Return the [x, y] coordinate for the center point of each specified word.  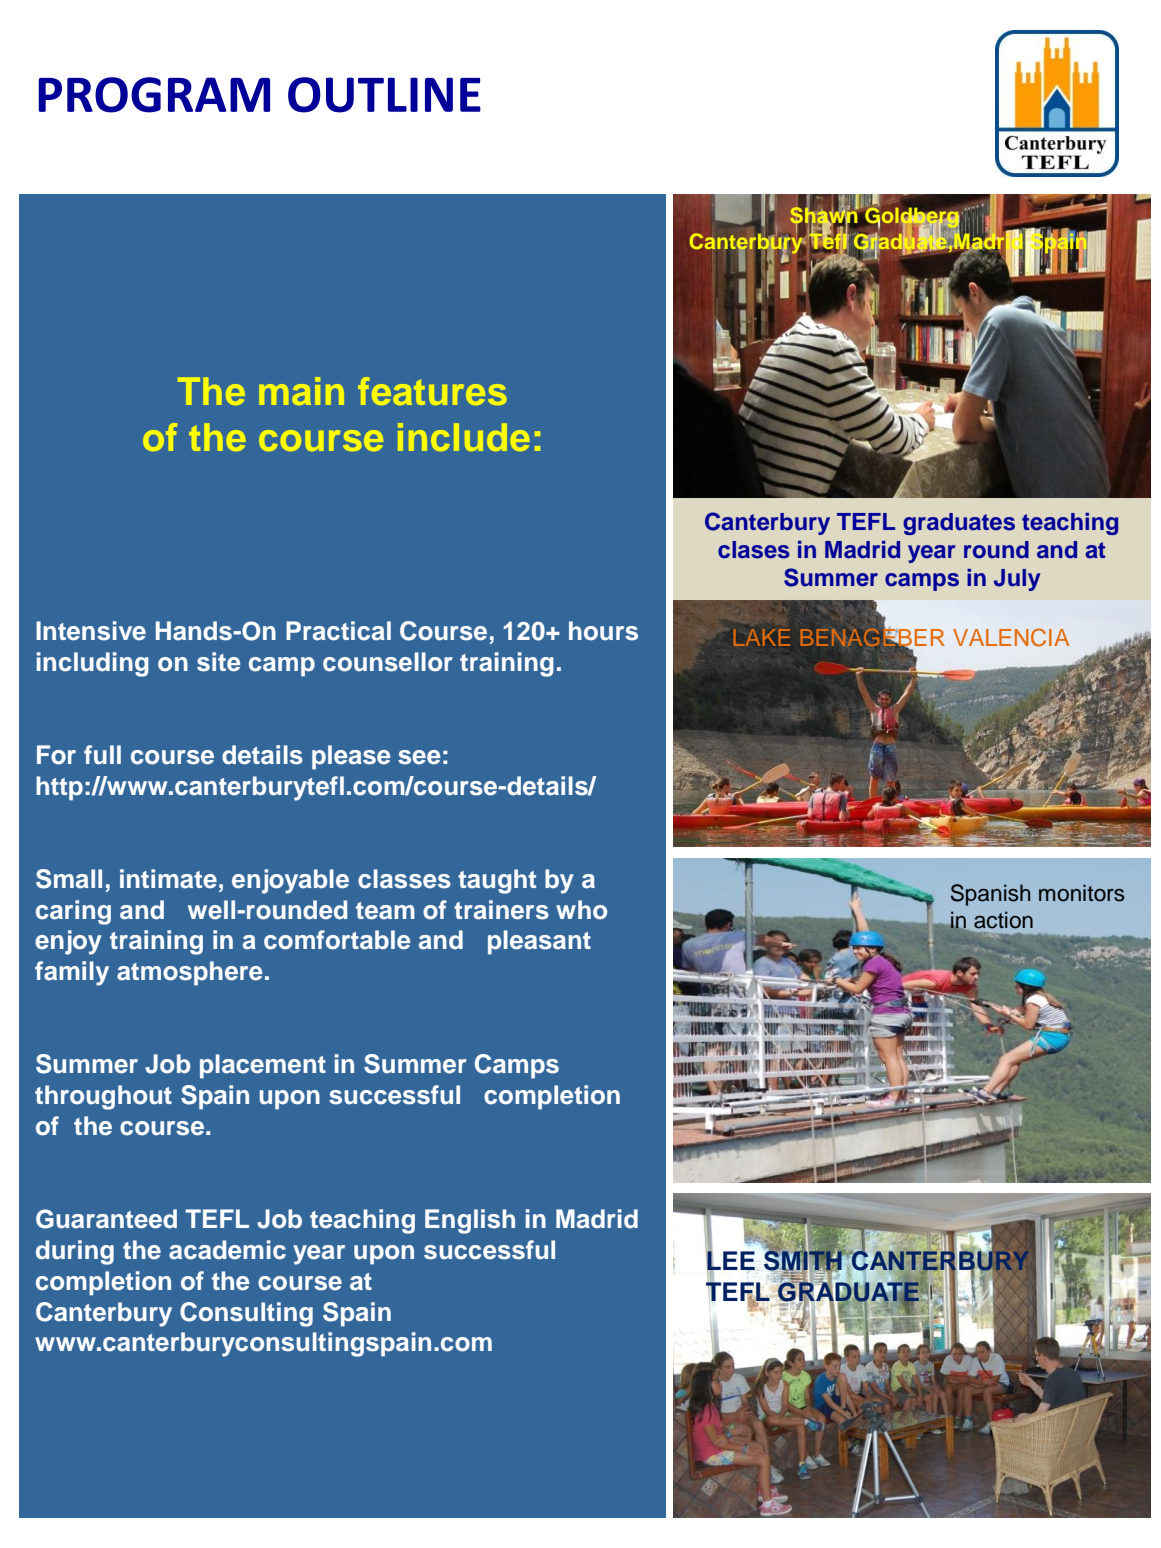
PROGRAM [154, 95]
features [432, 391]
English [470, 1221]
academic [227, 1250]
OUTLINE [384, 95]
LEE [730, 1261]
